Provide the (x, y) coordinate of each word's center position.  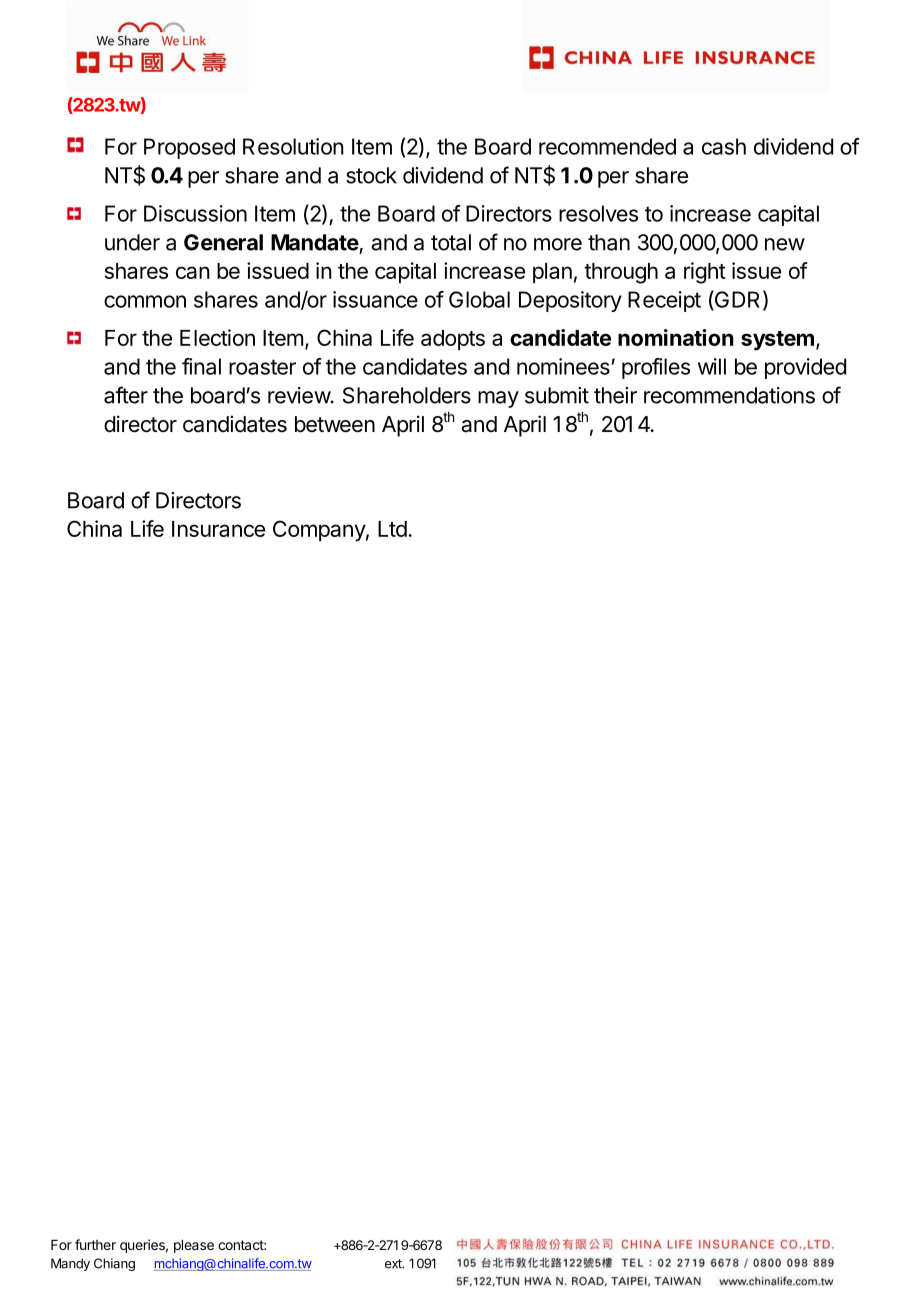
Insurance (218, 529)
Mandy (70, 1264)
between (335, 424)
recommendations (729, 395)
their (615, 395)
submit (557, 395)
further (95, 1244)
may (498, 399)
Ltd (392, 529)
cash (724, 146)
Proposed (189, 148)
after (126, 395)
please (194, 1246)
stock (371, 175)
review (300, 395)
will (712, 366)
